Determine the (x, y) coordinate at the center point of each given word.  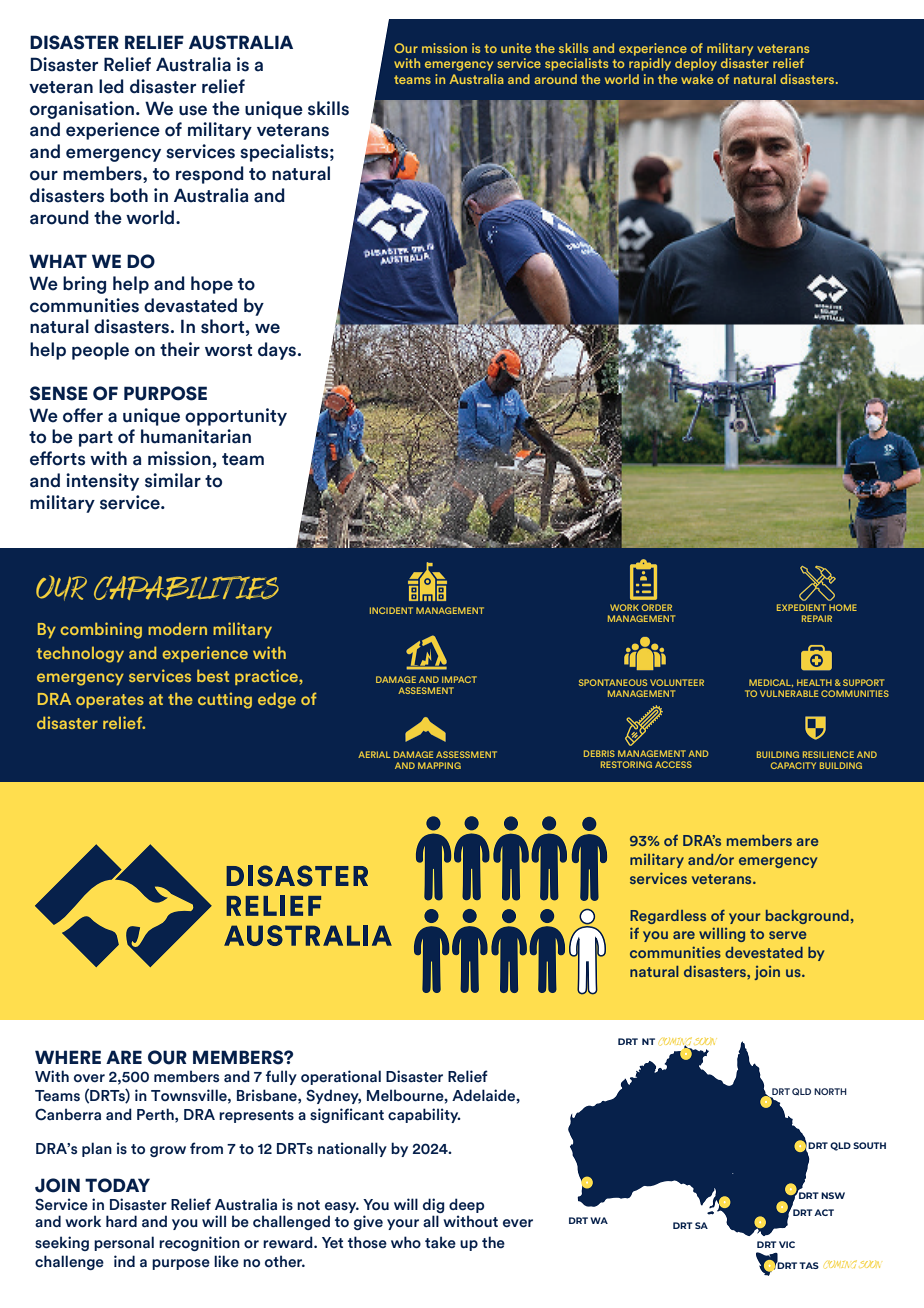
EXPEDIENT (801, 607)
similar (173, 480)
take (440, 1242)
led (111, 86)
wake (697, 79)
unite (516, 48)
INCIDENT (391, 610)
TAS (809, 1265)
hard (121, 1221)
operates (110, 701)
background (807, 917)
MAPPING (439, 765)
